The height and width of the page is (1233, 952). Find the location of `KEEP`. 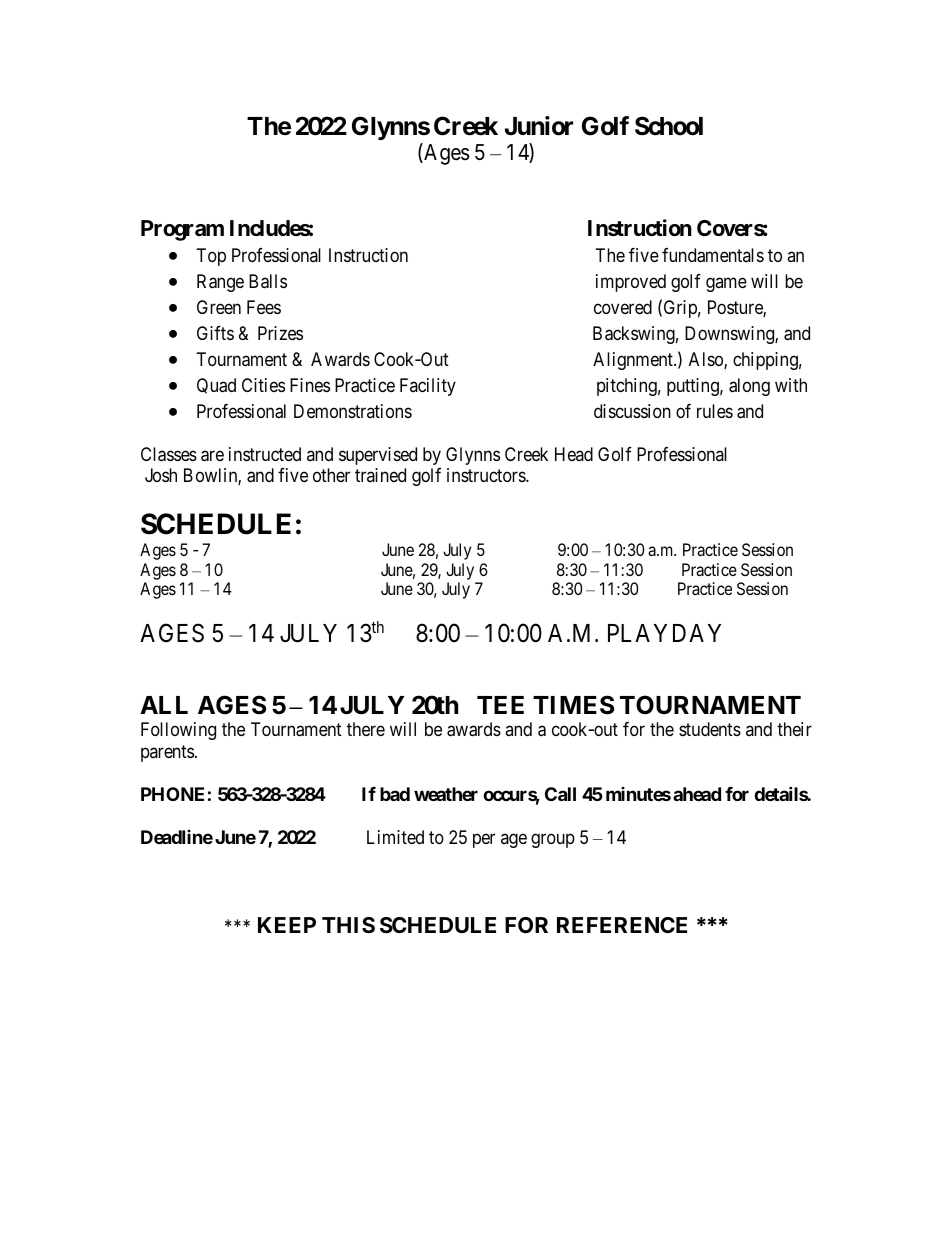

KEEP is located at coordinates (287, 925).
